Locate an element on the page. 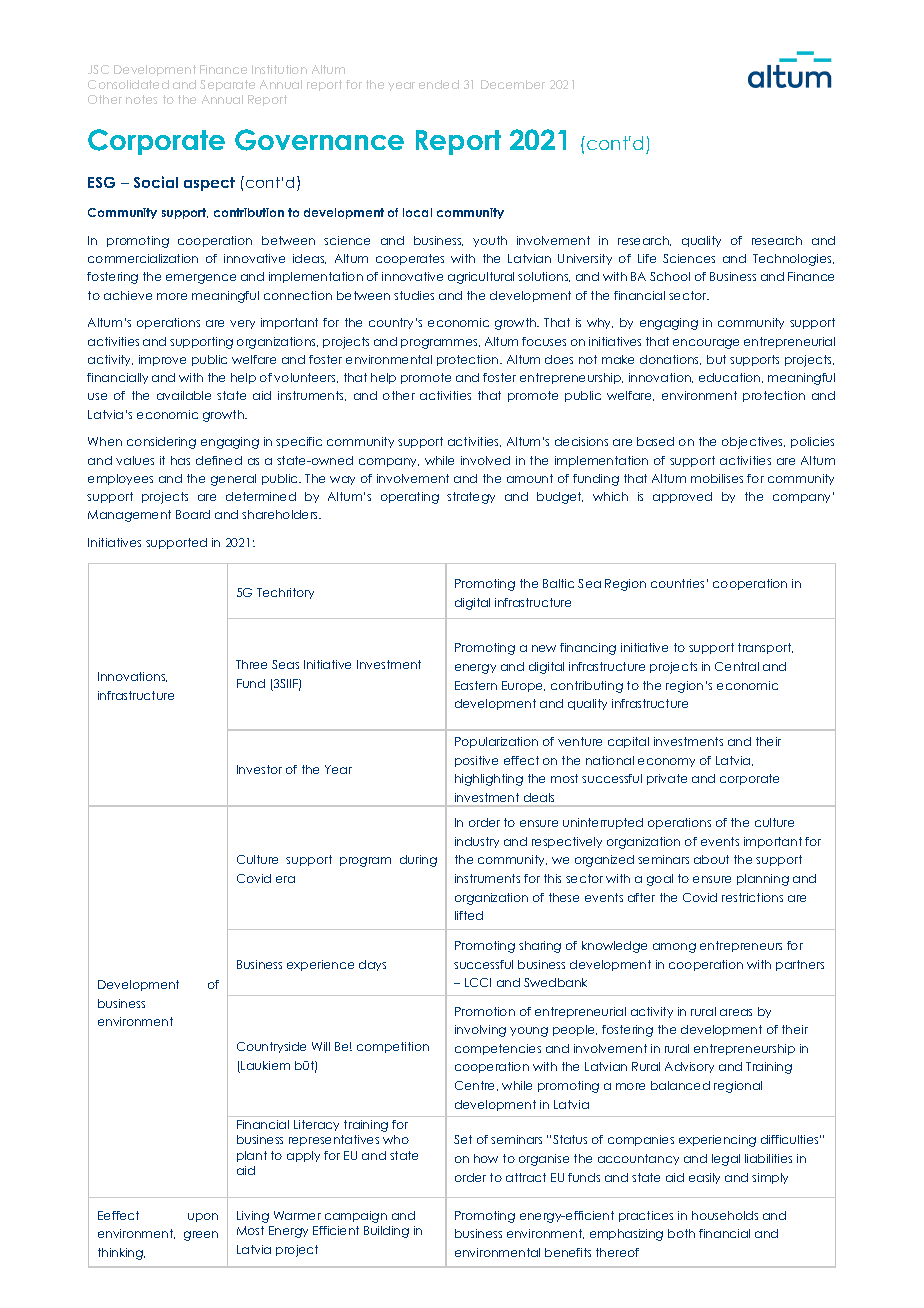  countries is located at coordinates (677, 583).
